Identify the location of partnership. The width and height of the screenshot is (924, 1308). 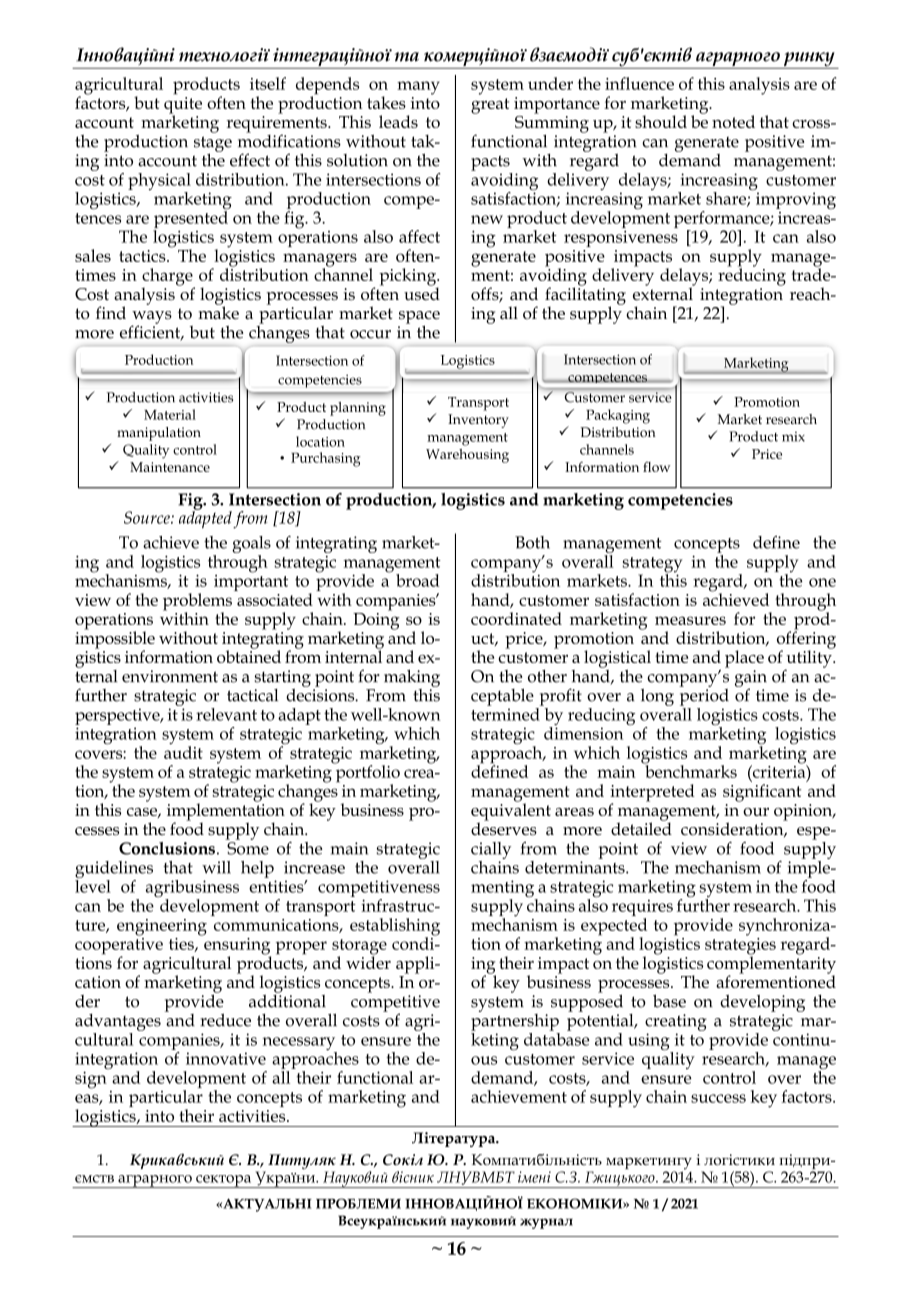
(515, 1021).
